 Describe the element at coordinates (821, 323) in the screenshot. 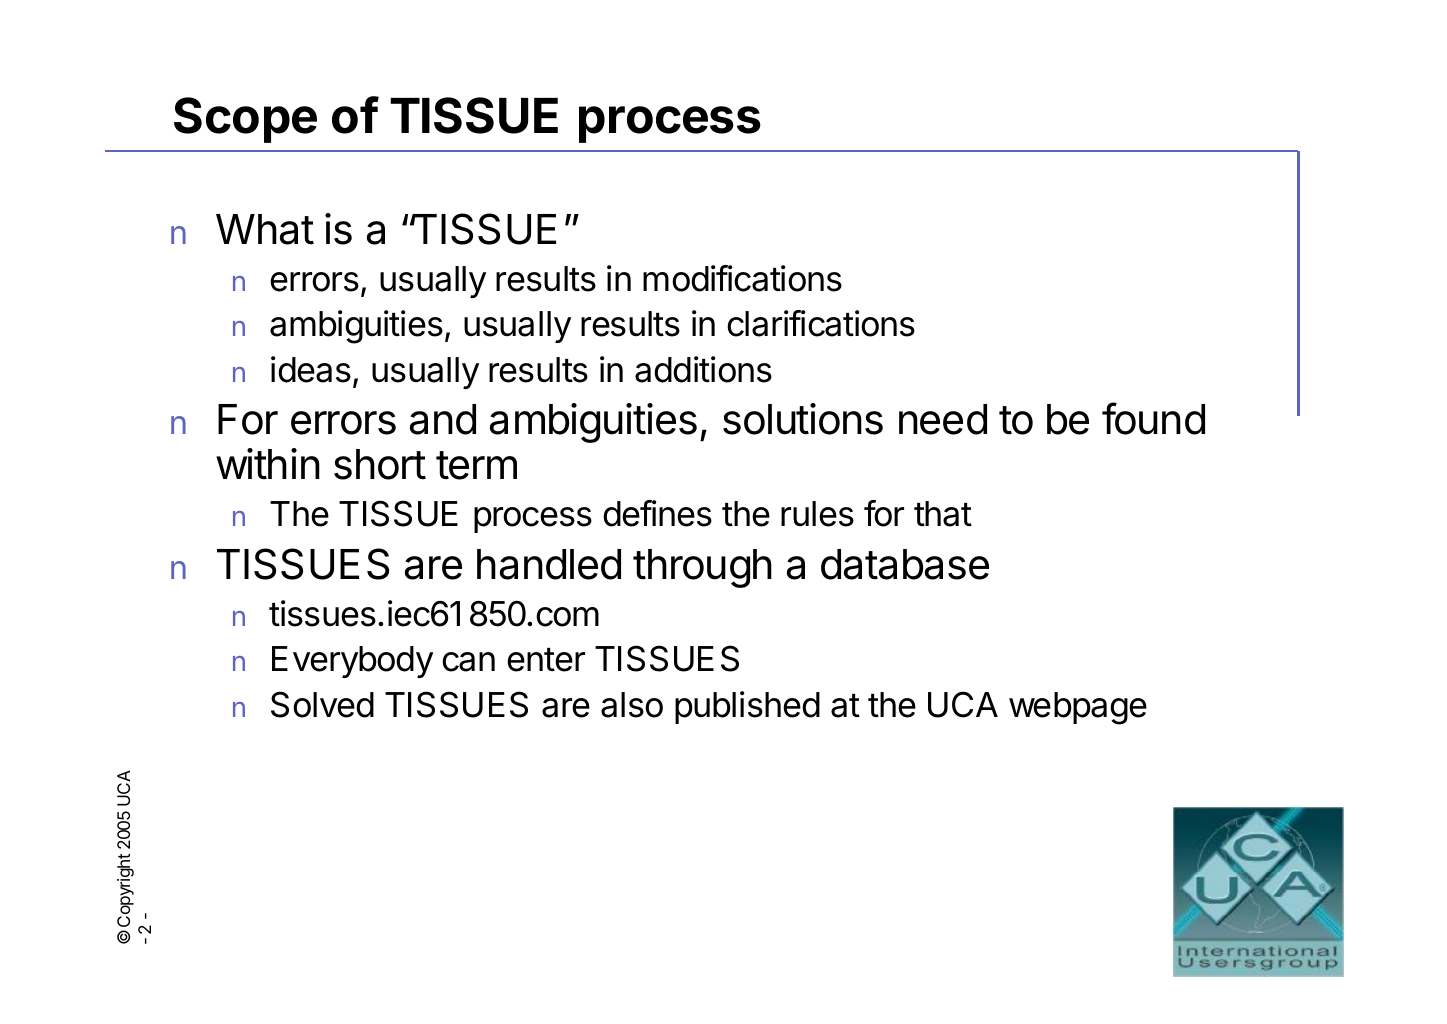

I see `clarifications` at that location.
